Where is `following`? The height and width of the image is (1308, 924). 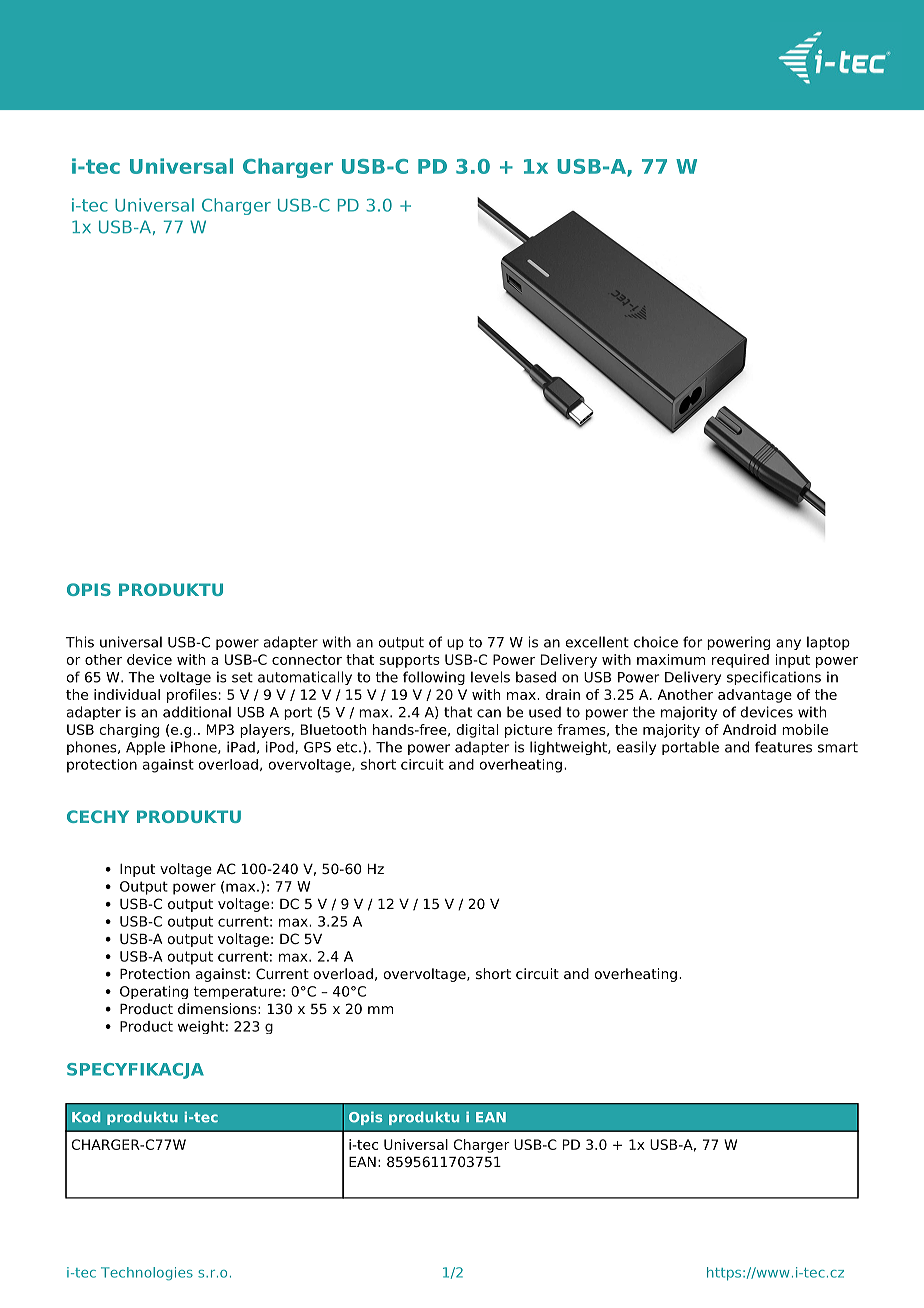 following is located at coordinates (434, 678).
